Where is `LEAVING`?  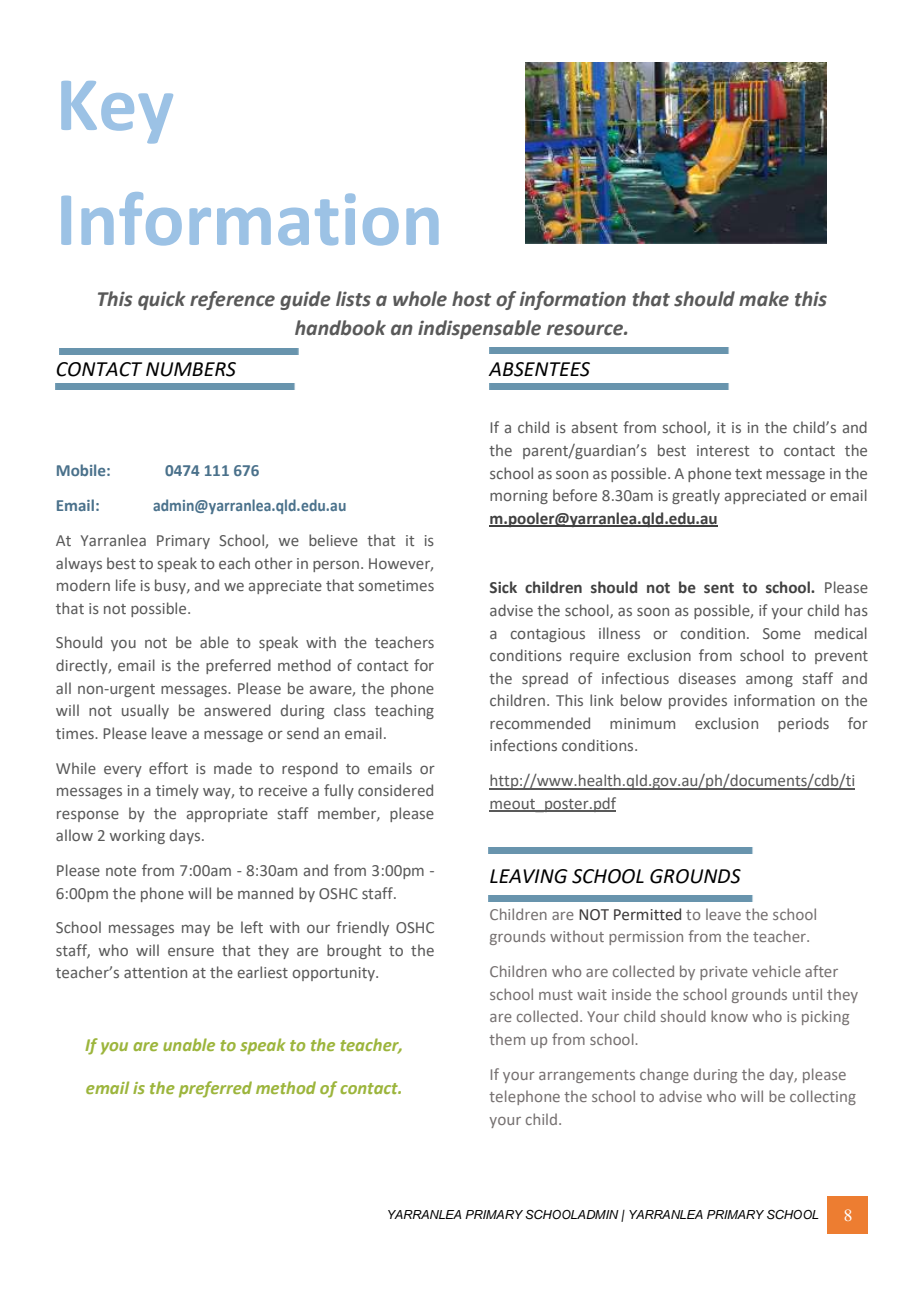
LEAVING is located at coordinates (529, 876).
